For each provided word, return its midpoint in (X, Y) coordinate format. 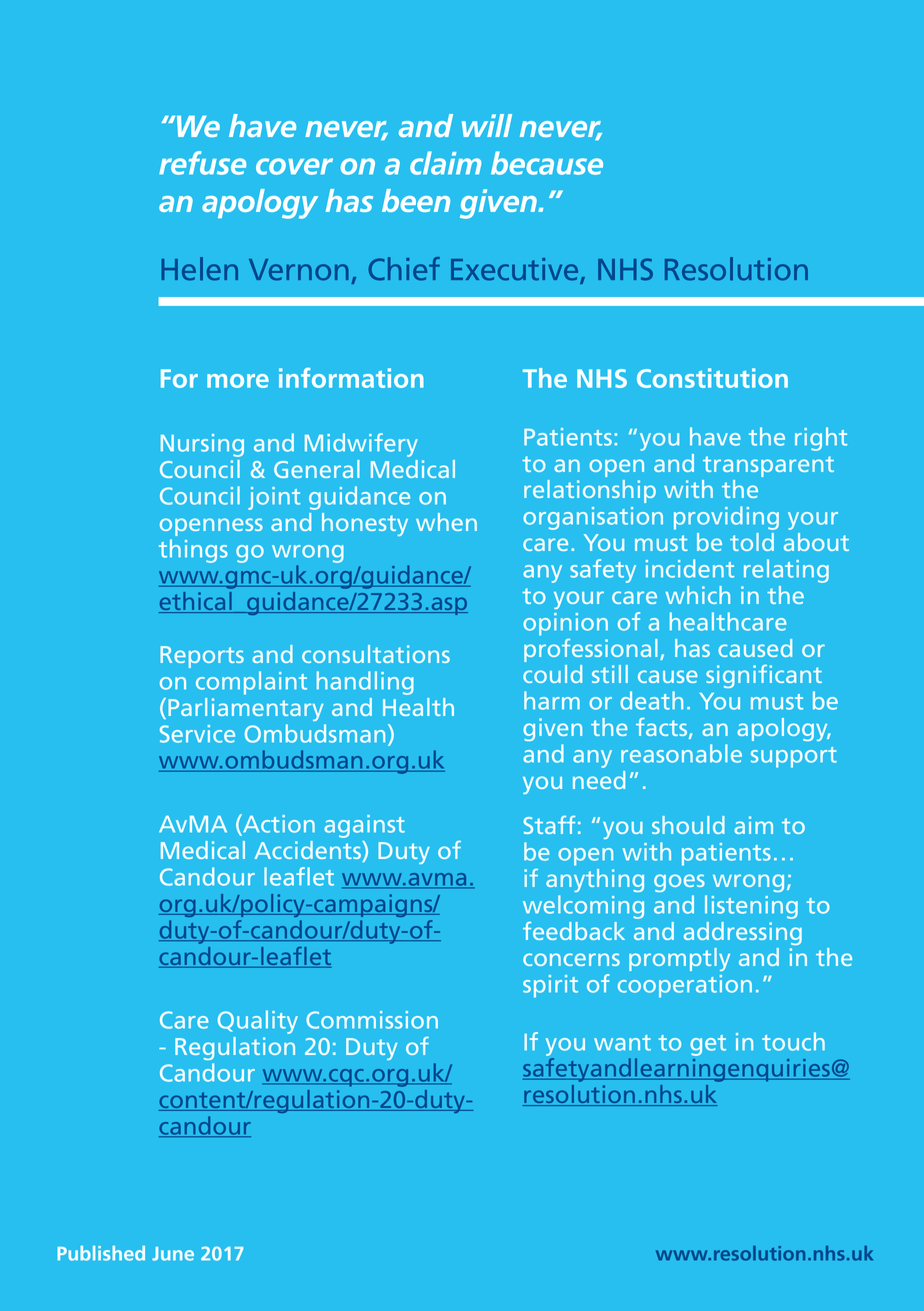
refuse (202, 163)
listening (751, 907)
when (446, 522)
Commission (372, 1020)
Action (278, 824)
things (193, 551)
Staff (549, 825)
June (173, 1254)
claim (445, 163)
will (487, 125)
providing (726, 518)
